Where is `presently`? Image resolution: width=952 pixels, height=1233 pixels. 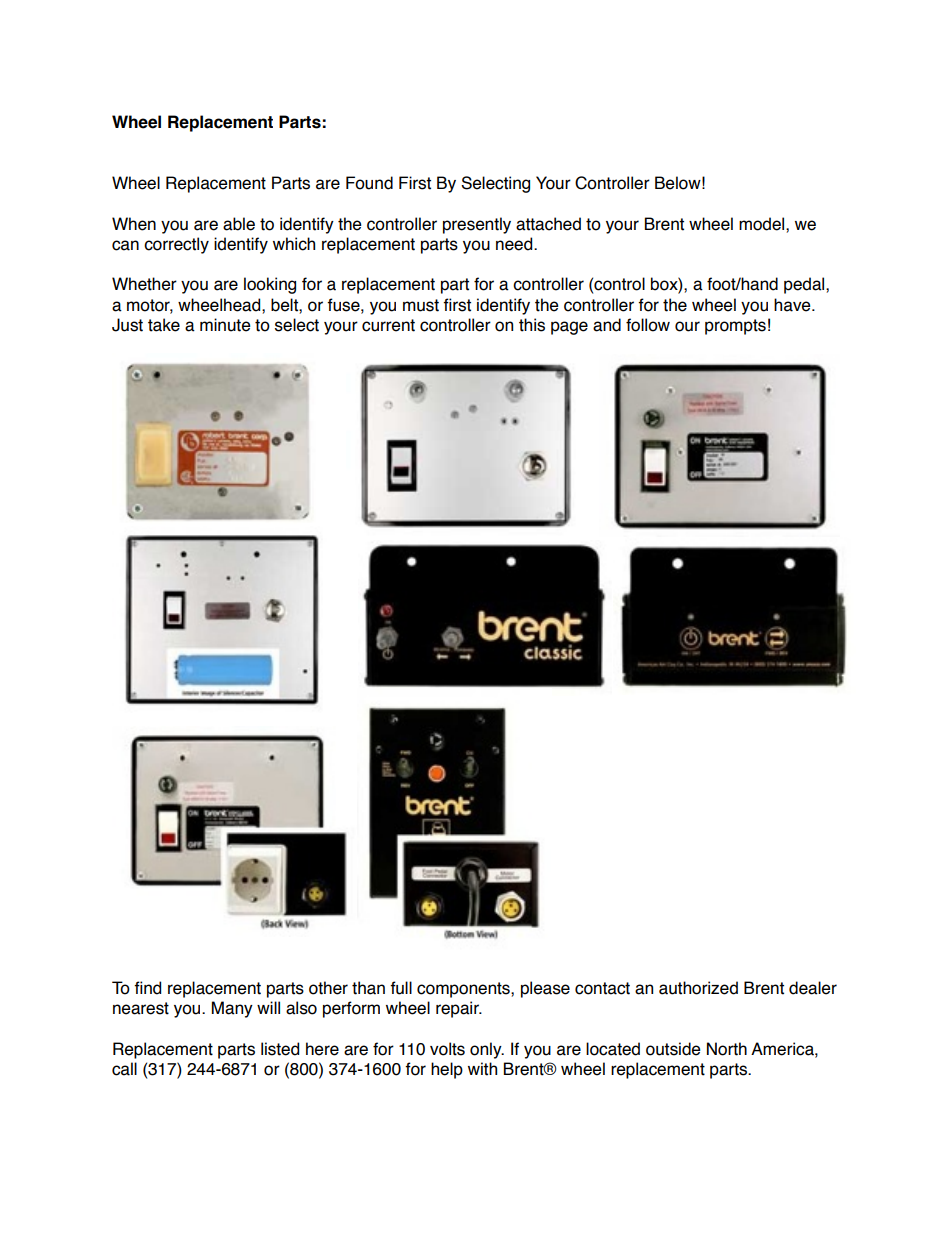 presently is located at coordinates (477, 225).
